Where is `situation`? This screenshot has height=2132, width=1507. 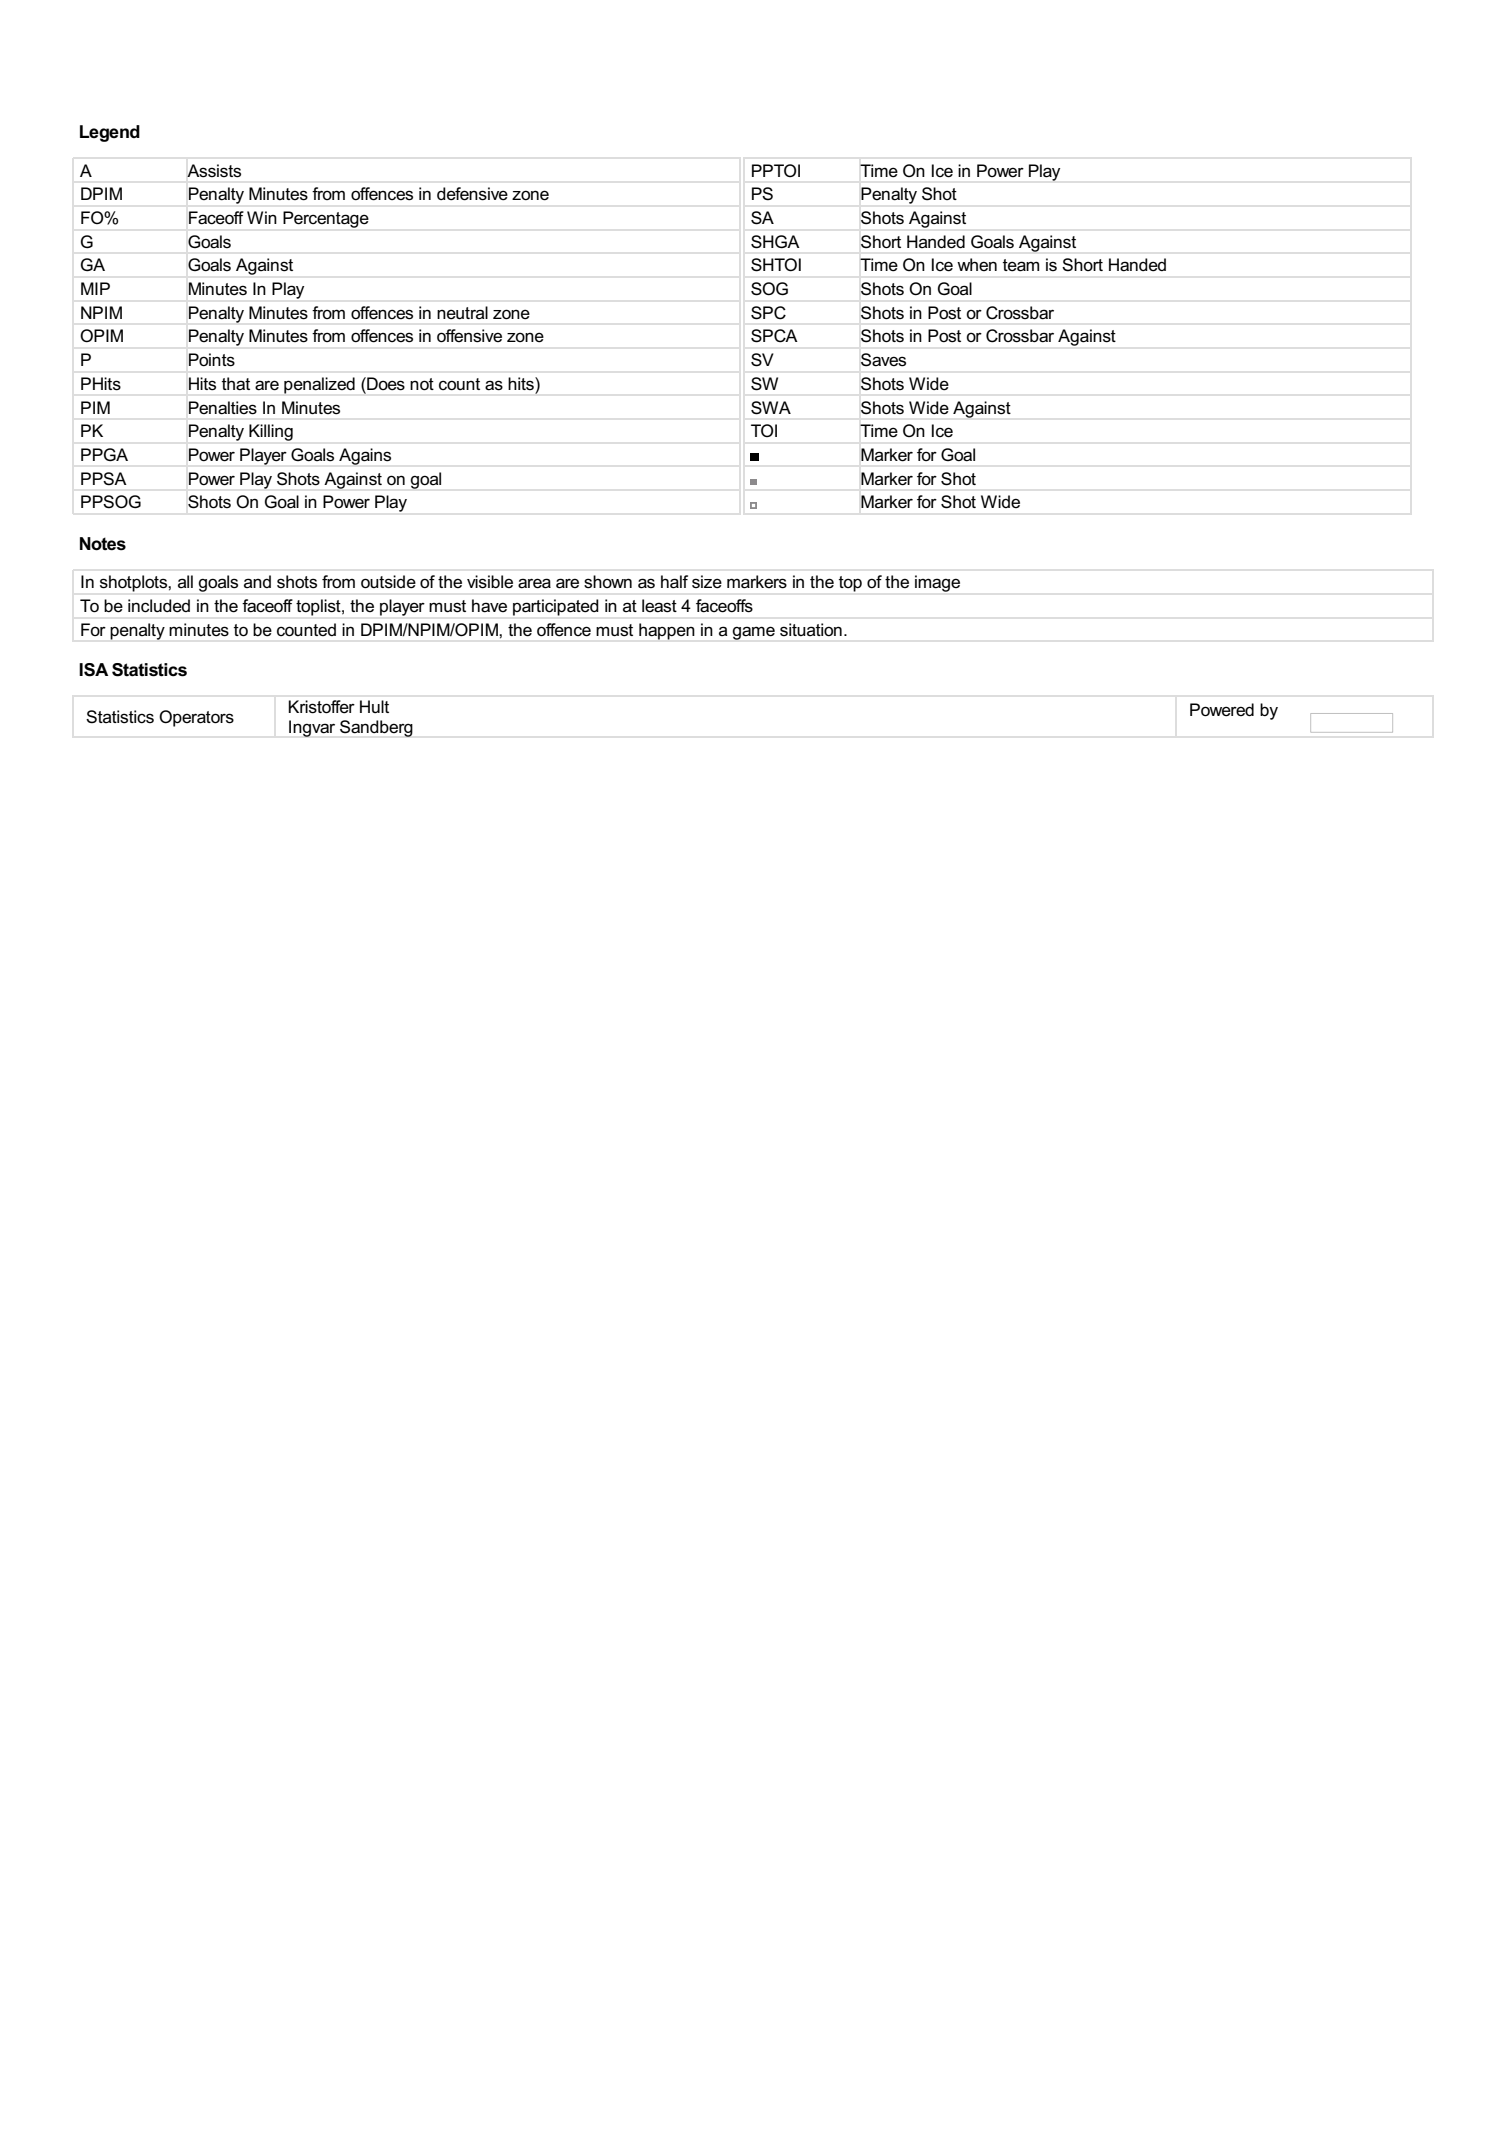
situation is located at coordinates (811, 629).
